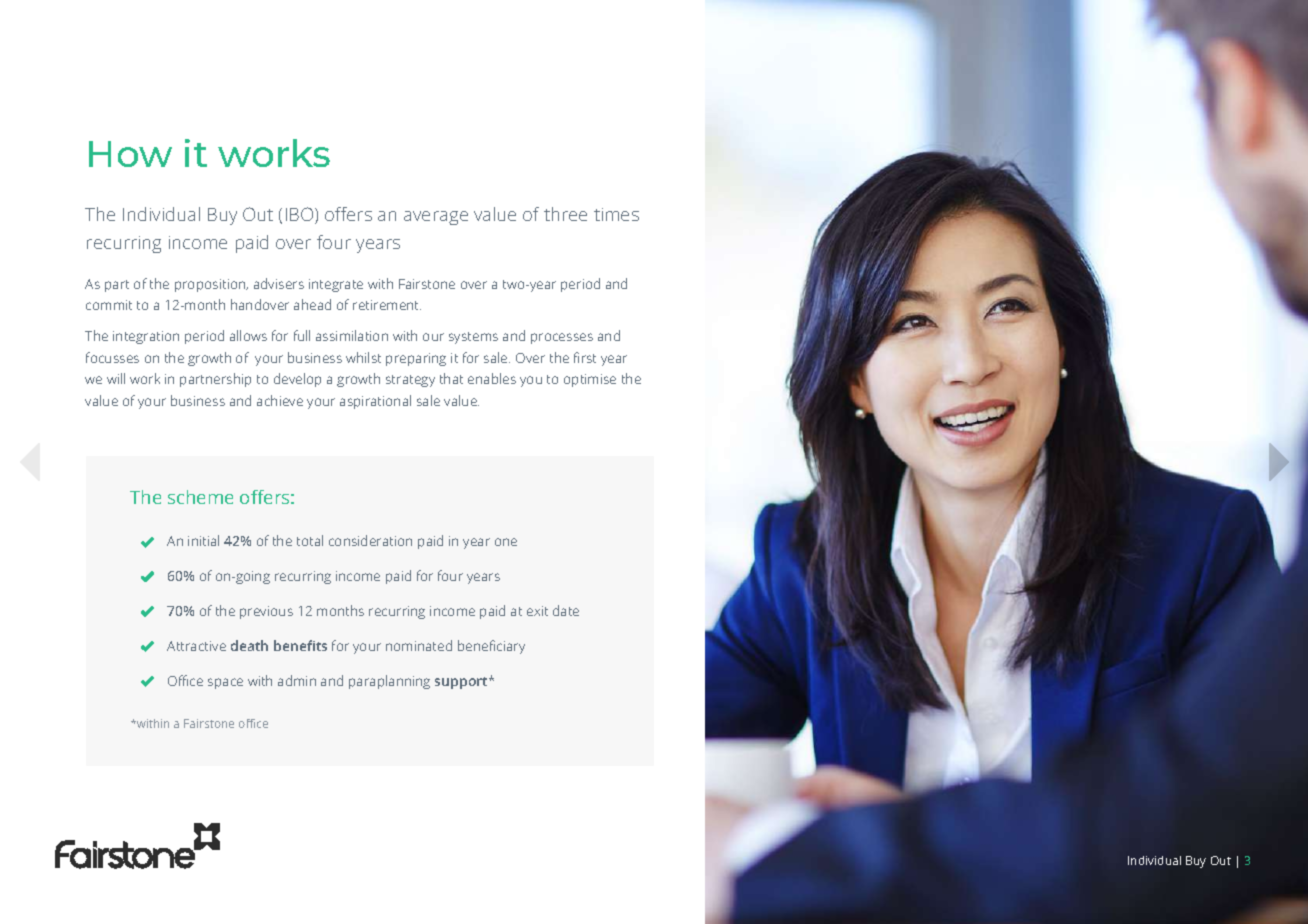  Describe the element at coordinates (352, 335) in the screenshot. I see `assimilation` at that location.
